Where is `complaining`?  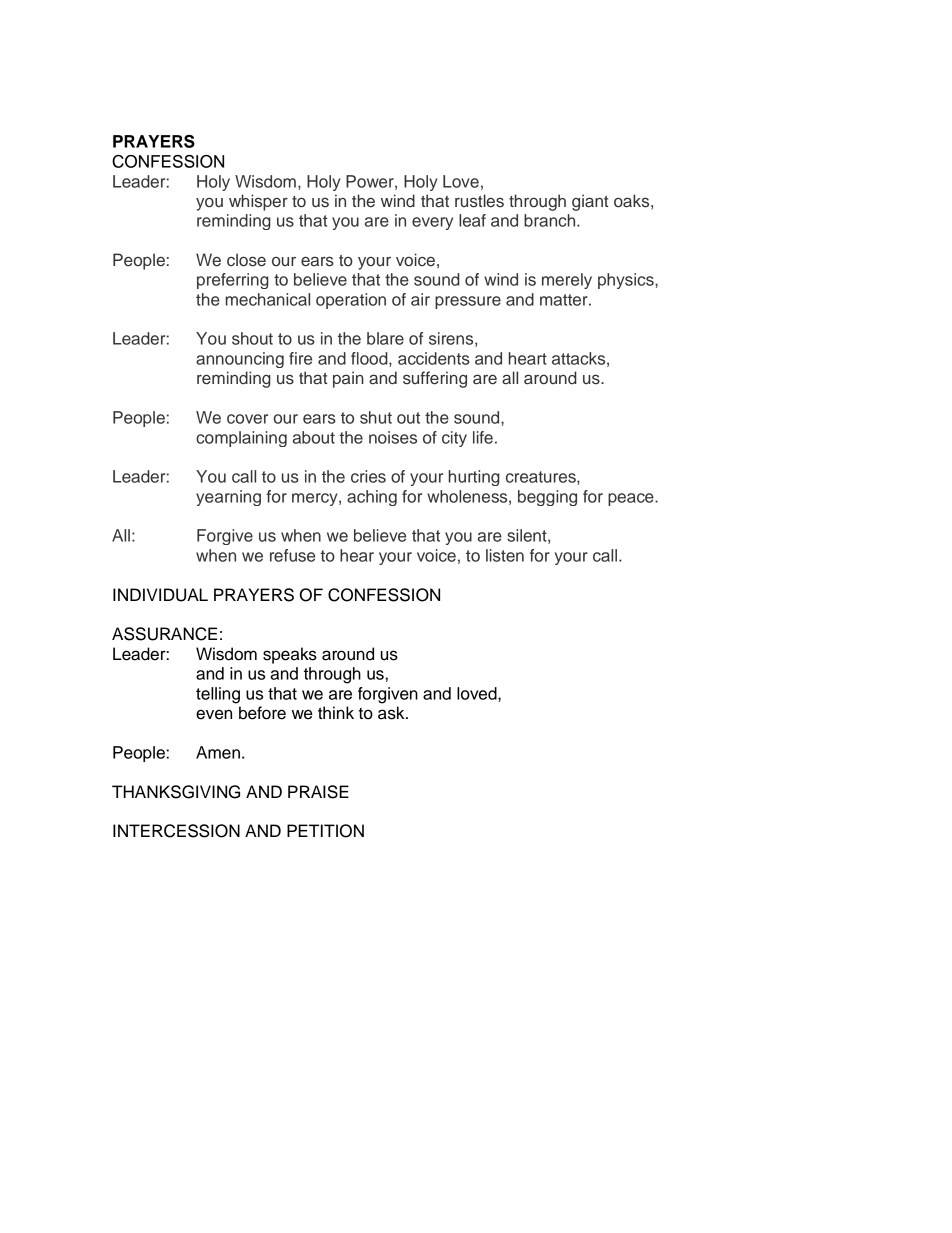
complaining is located at coordinates (241, 439).
